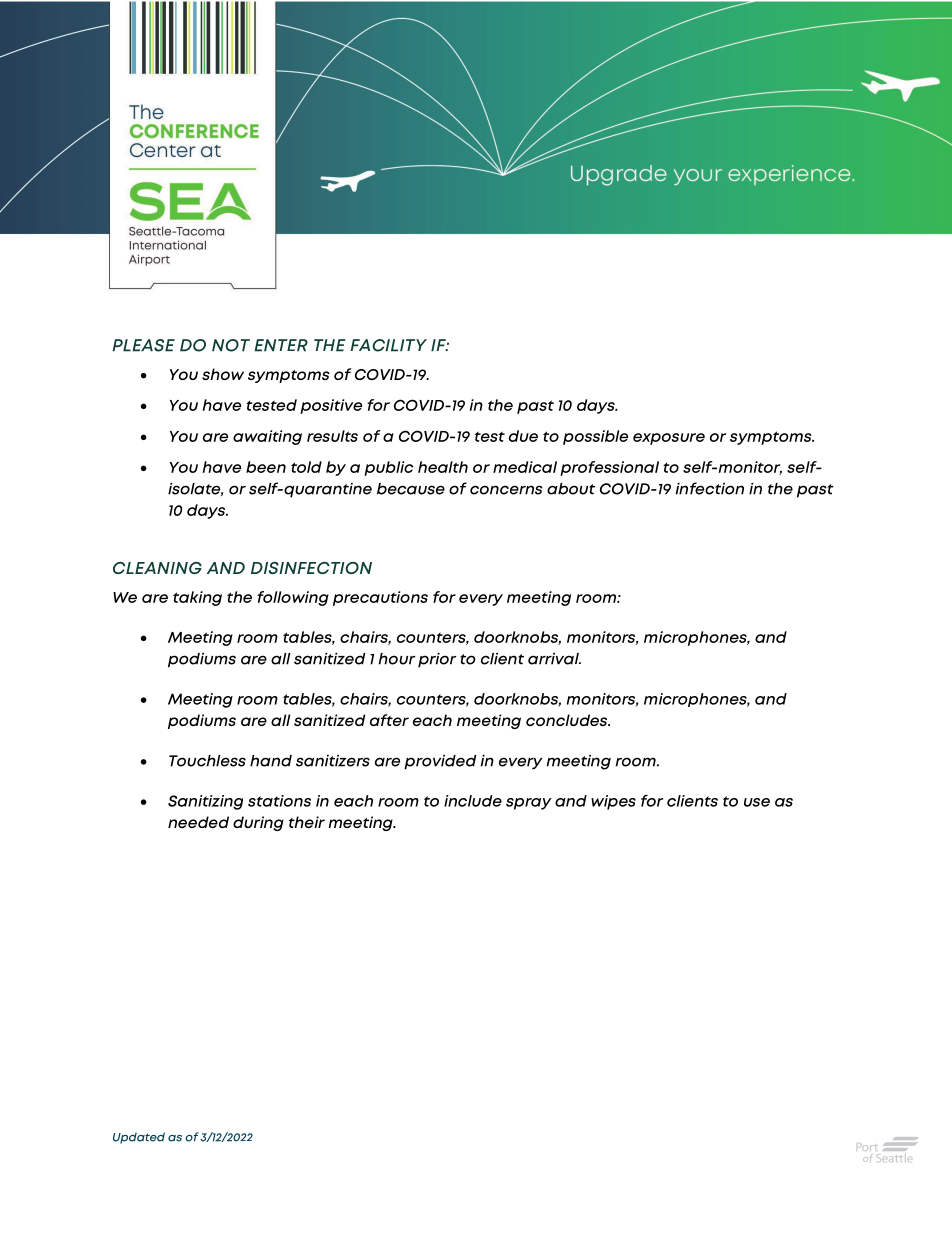 The height and width of the screenshot is (1233, 952). What do you see at coordinates (380, 598) in the screenshot?
I see `precautions` at bounding box center [380, 598].
